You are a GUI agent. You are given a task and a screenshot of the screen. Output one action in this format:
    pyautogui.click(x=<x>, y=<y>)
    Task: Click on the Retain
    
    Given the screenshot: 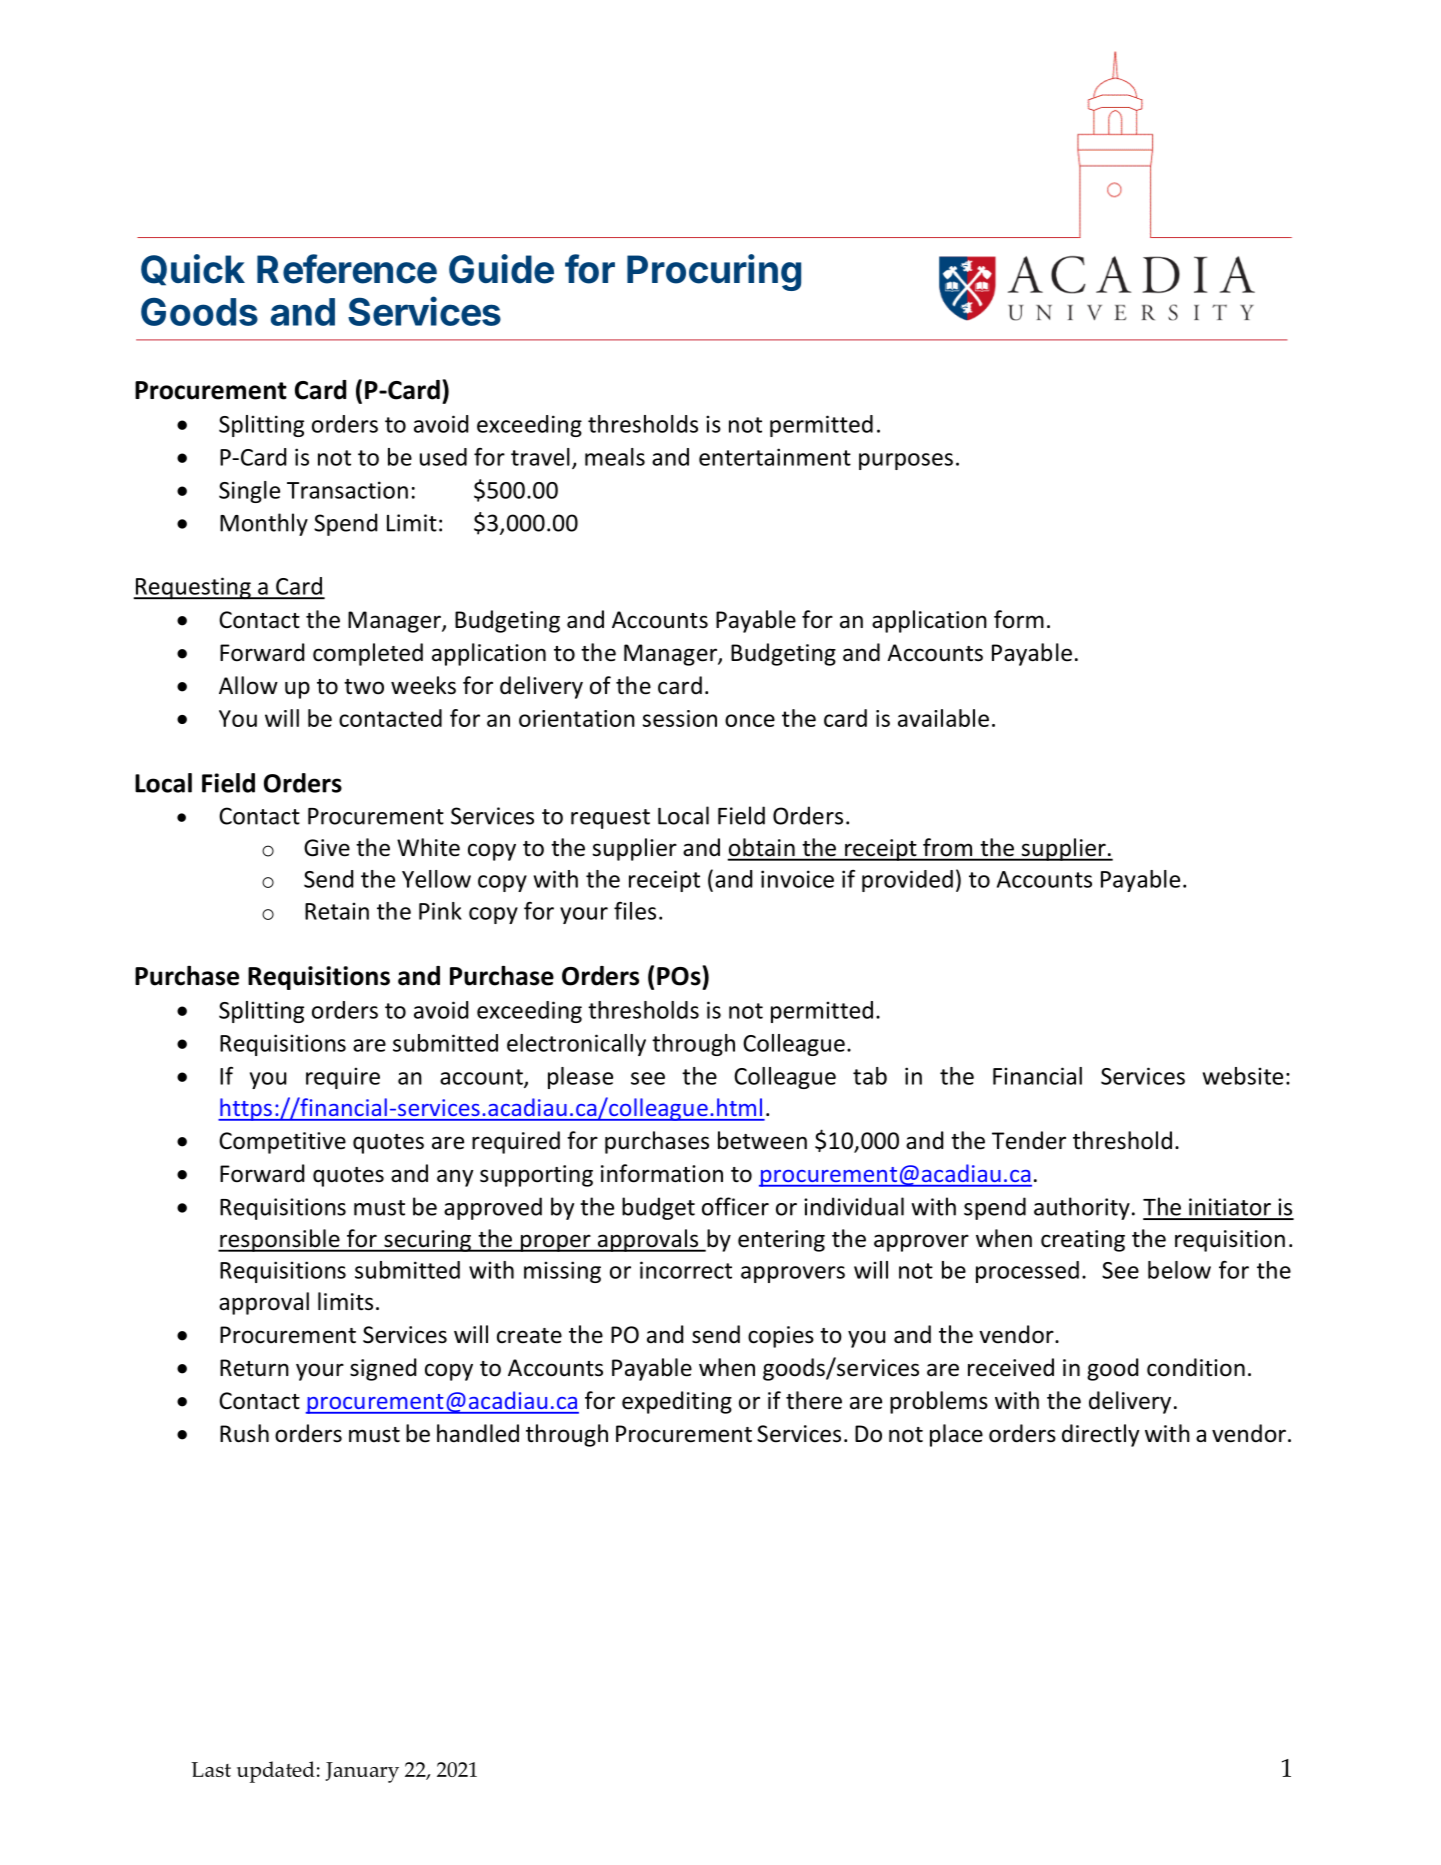 What is the action you would take?
    pyautogui.click(x=337, y=911)
